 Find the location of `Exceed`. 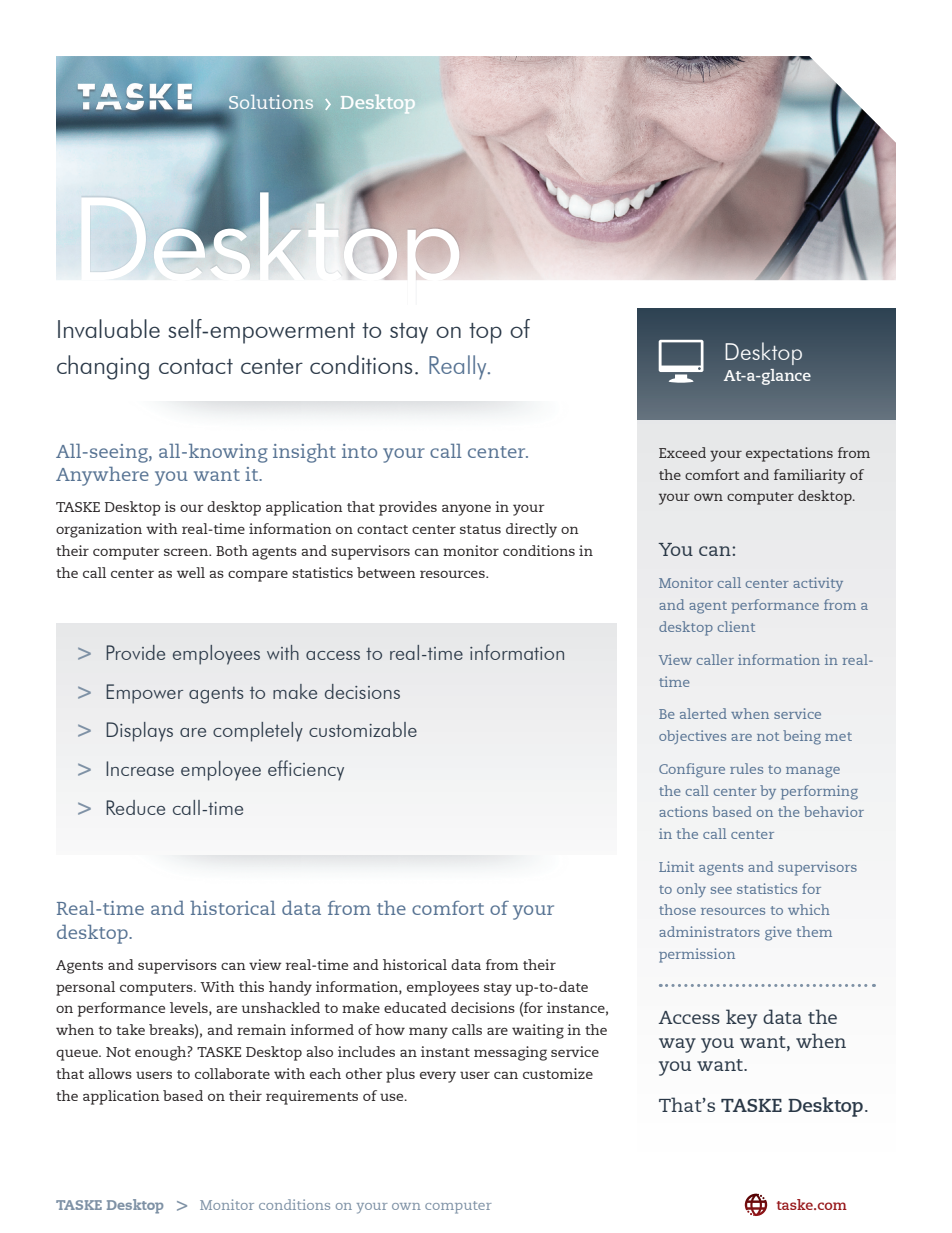

Exceed is located at coordinates (682, 452).
